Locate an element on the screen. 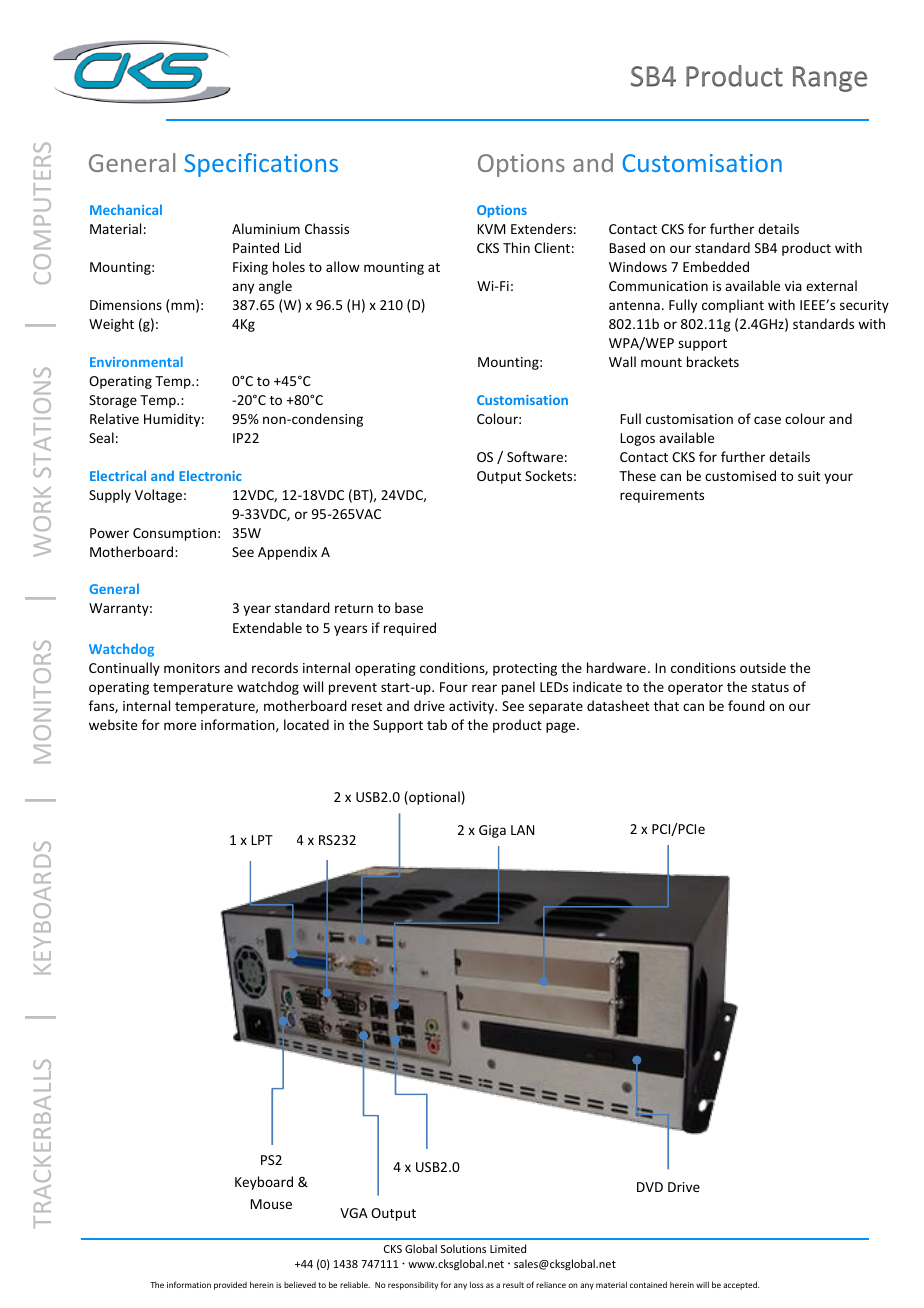  Giga is located at coordinates (492, 831).
